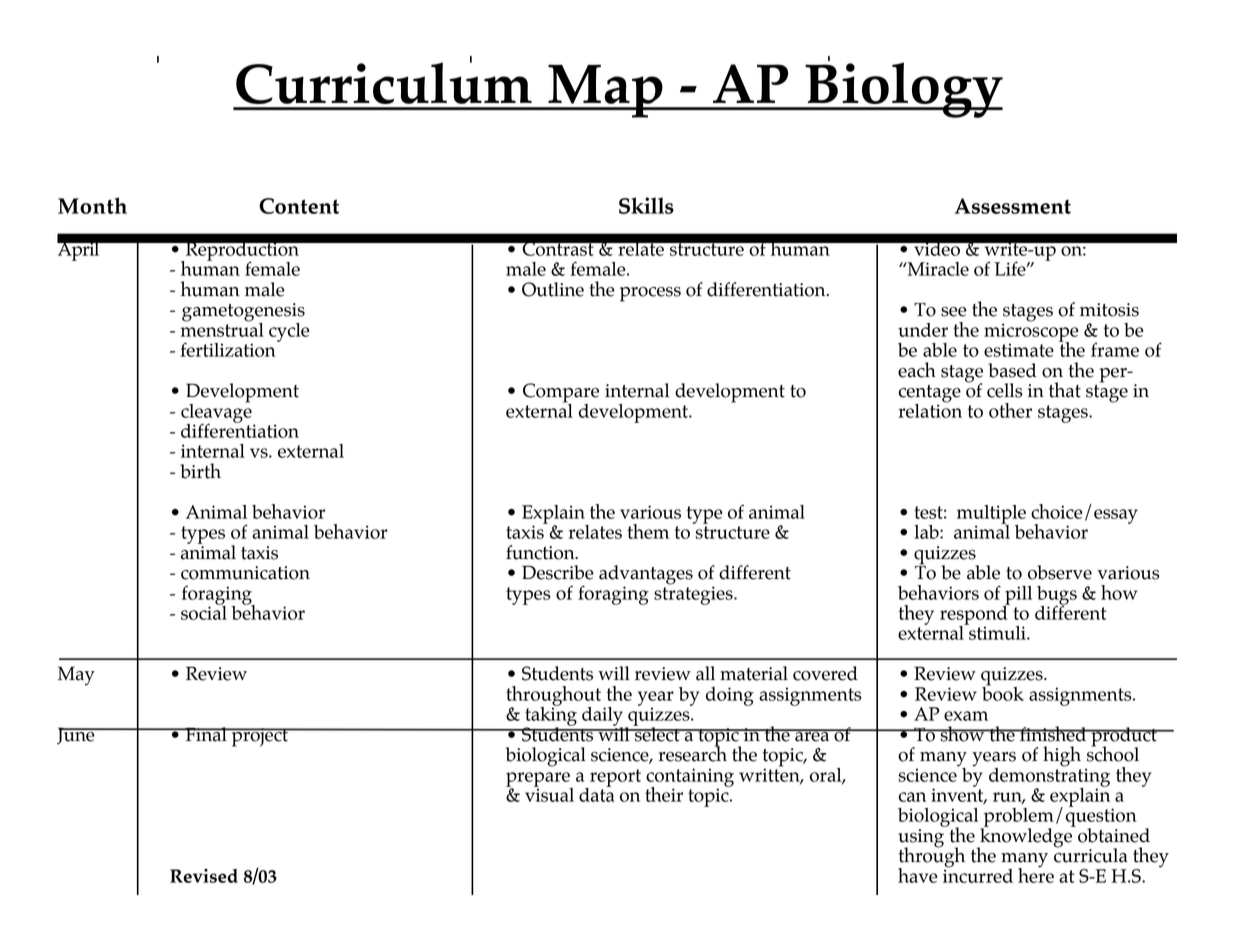 The height and width of the screenshot is (952, 1233). Describe the element at coordinates (705, 673) in the screenshot. I see `all` at that location.
